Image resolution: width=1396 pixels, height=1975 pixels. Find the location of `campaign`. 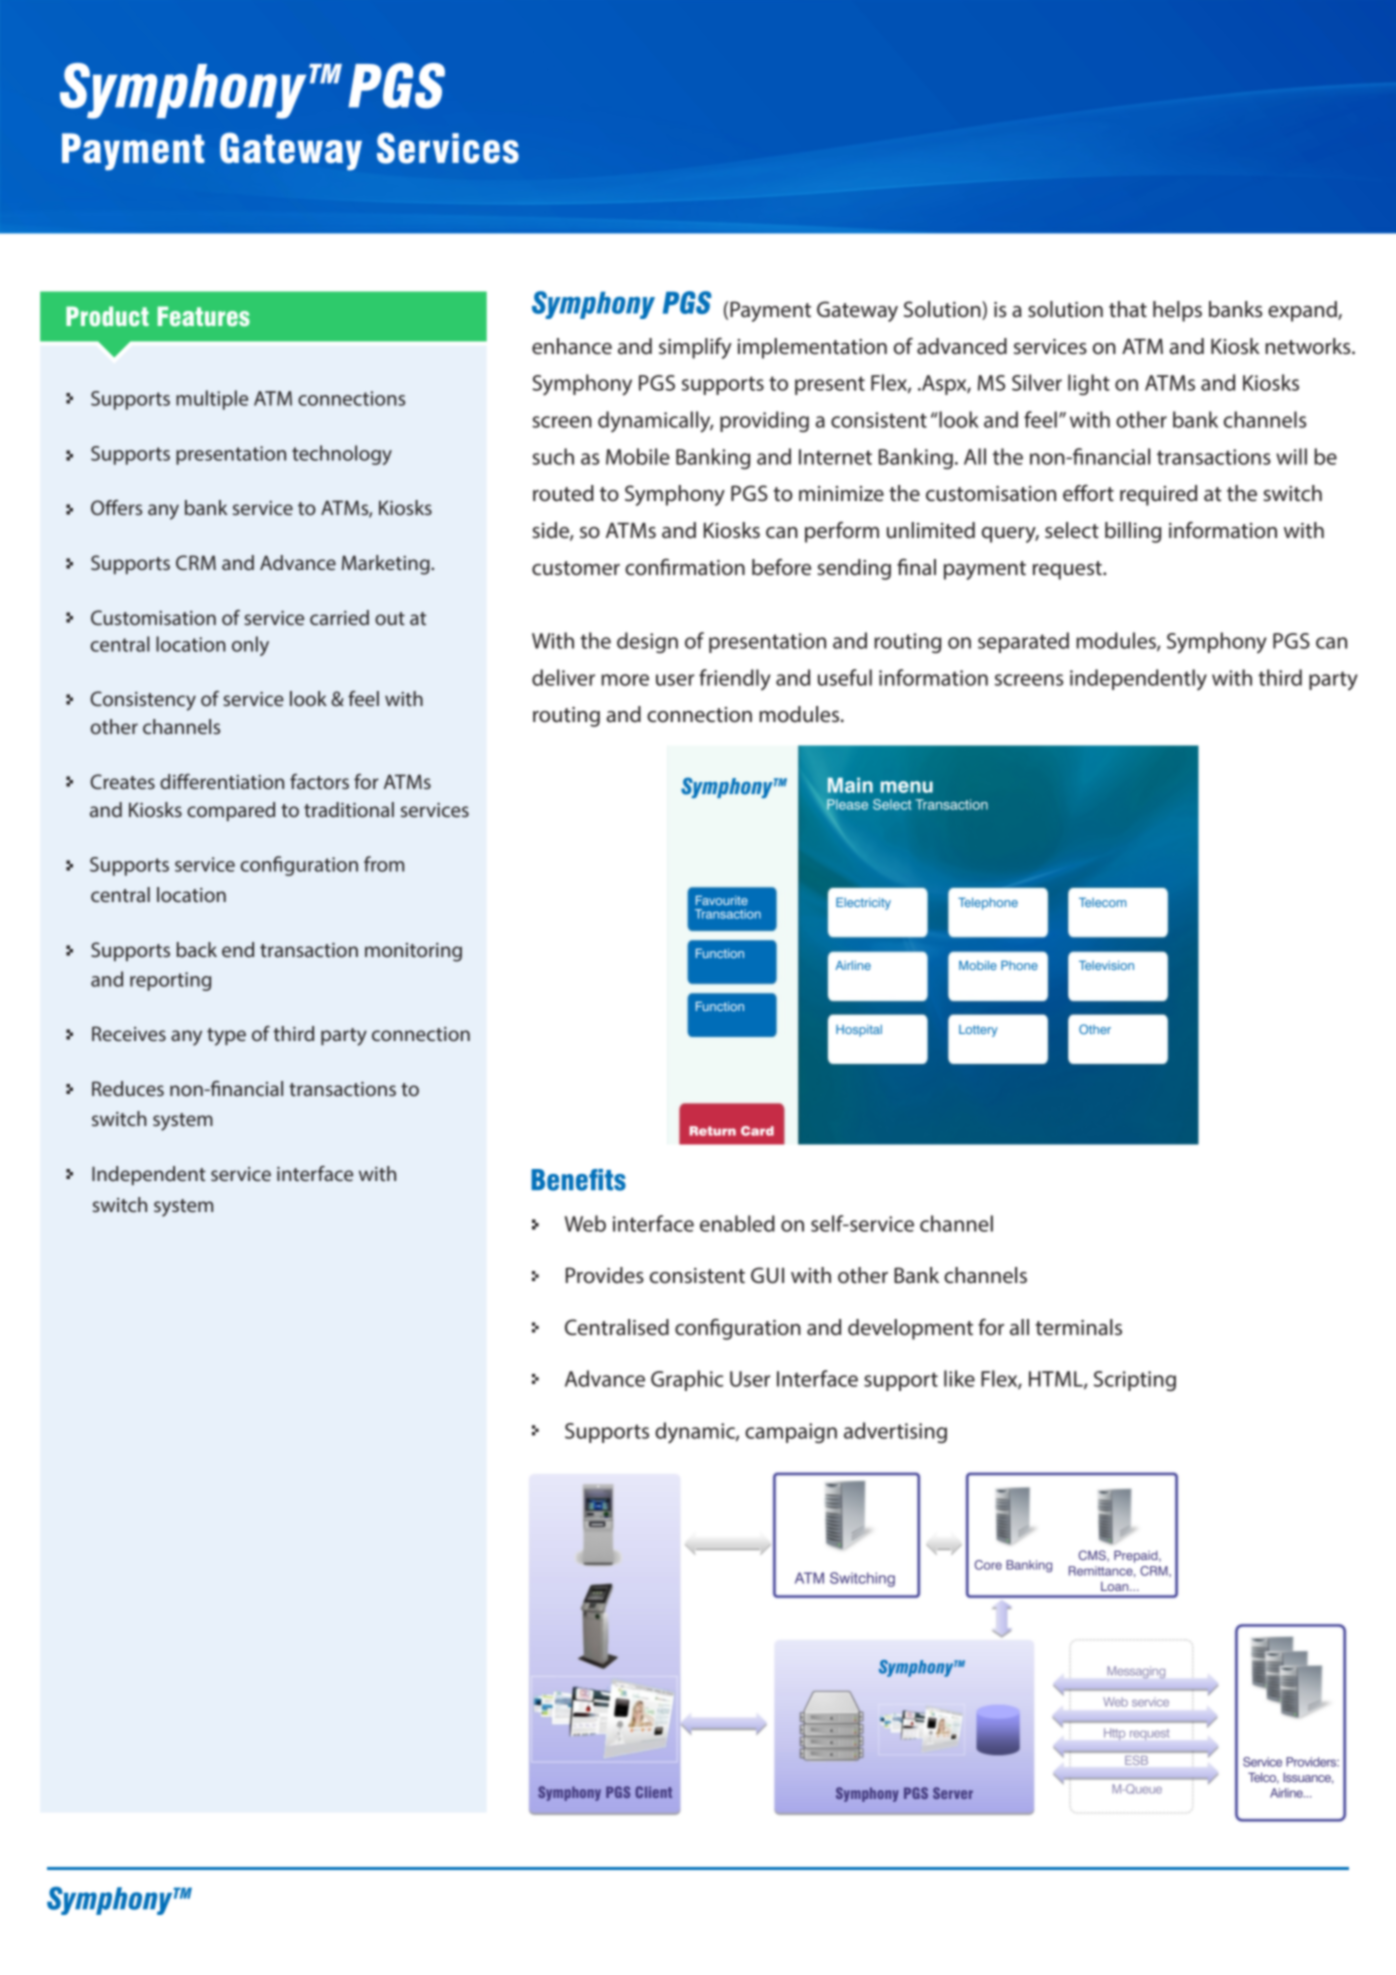

campaign is located at coordinates (791, 1433).
